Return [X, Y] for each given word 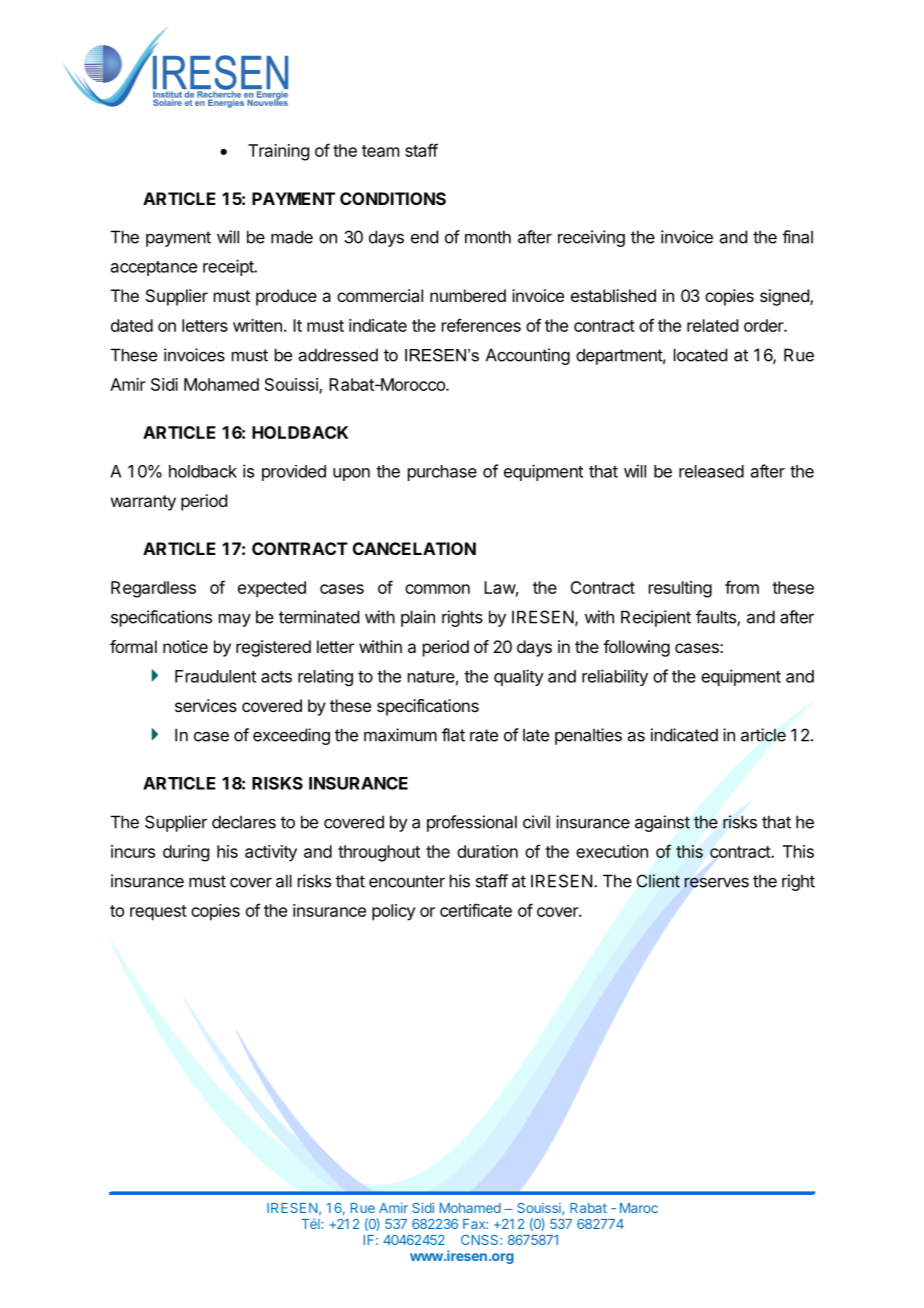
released [711, 471]
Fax [475, 1224]
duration [487, 851]
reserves [716, 882]
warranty [143, 503]
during [186, 853]
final [797, 237]
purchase [442, 473]
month [488, 237]
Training [278, 152]
